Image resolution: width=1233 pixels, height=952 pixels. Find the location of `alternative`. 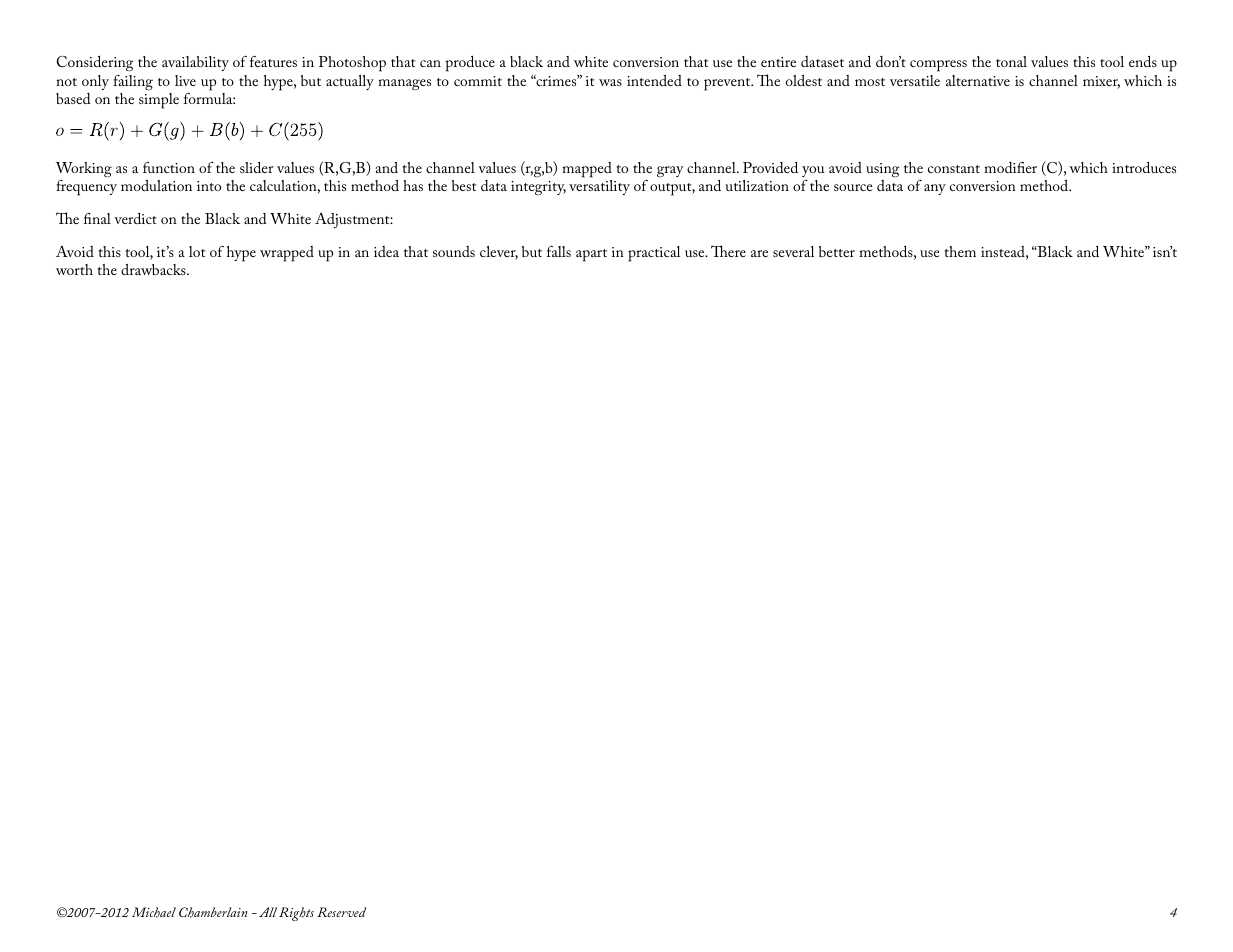

alternative is located at coordinates (978, 80).
